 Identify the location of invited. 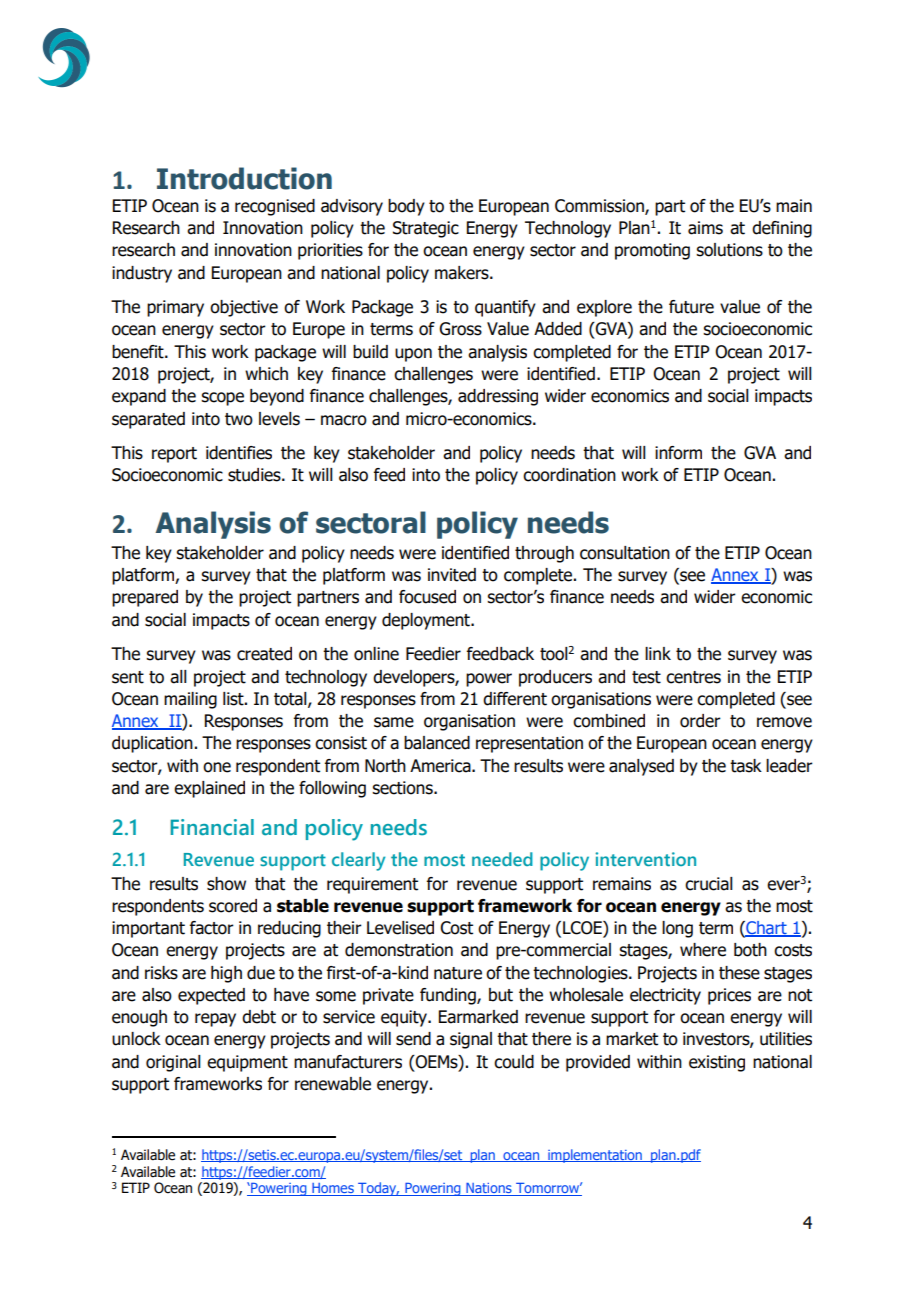
(452, 575).
